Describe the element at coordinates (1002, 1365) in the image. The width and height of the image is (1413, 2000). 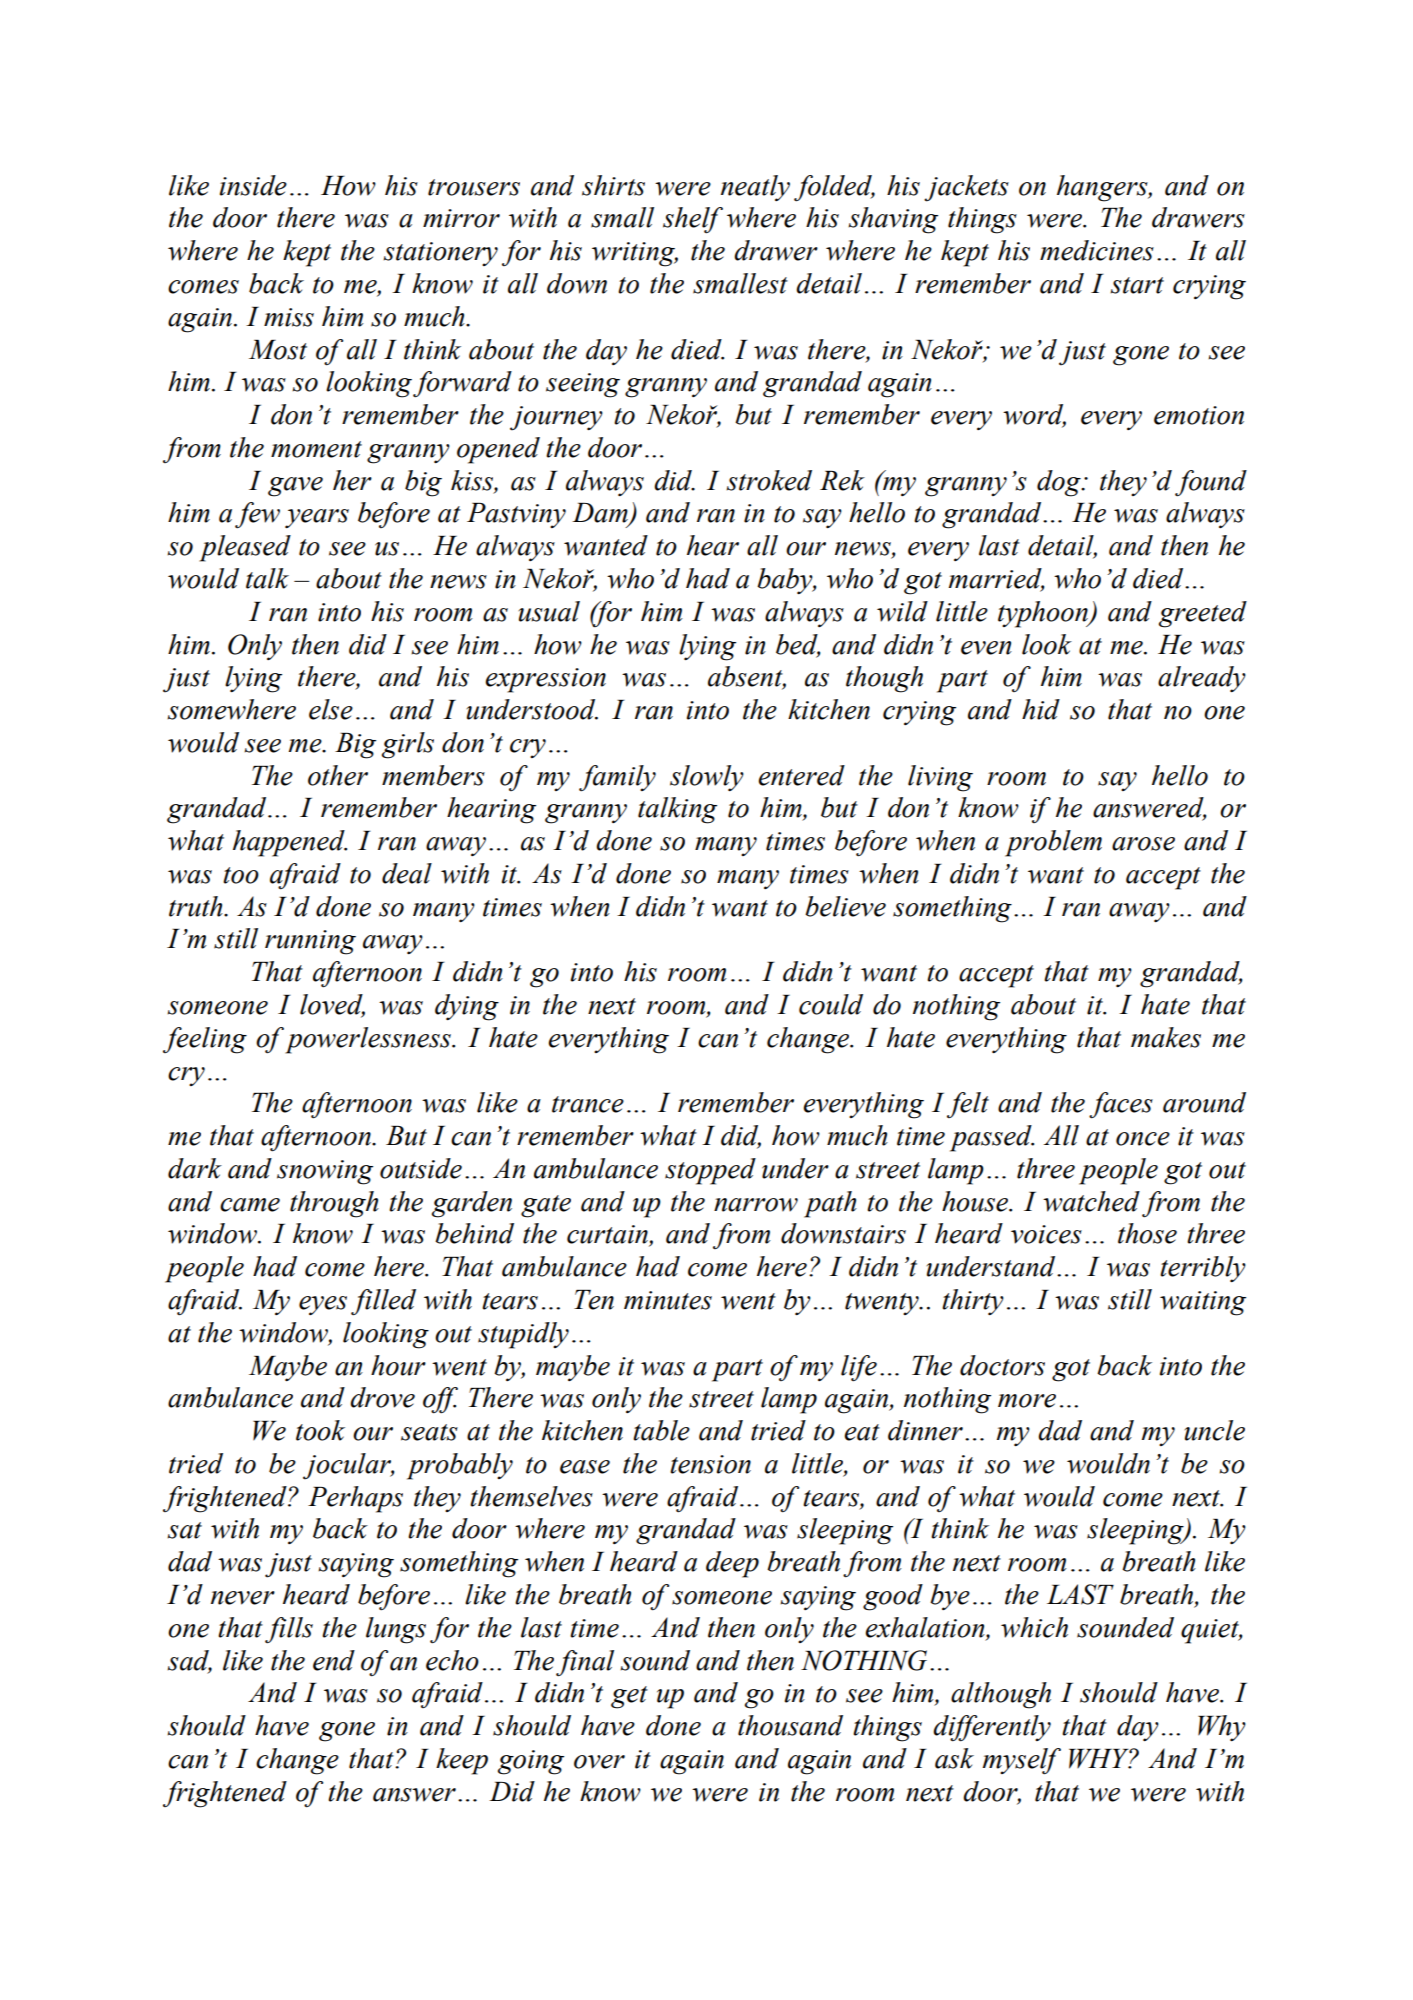
I see `doctors` at that location.
